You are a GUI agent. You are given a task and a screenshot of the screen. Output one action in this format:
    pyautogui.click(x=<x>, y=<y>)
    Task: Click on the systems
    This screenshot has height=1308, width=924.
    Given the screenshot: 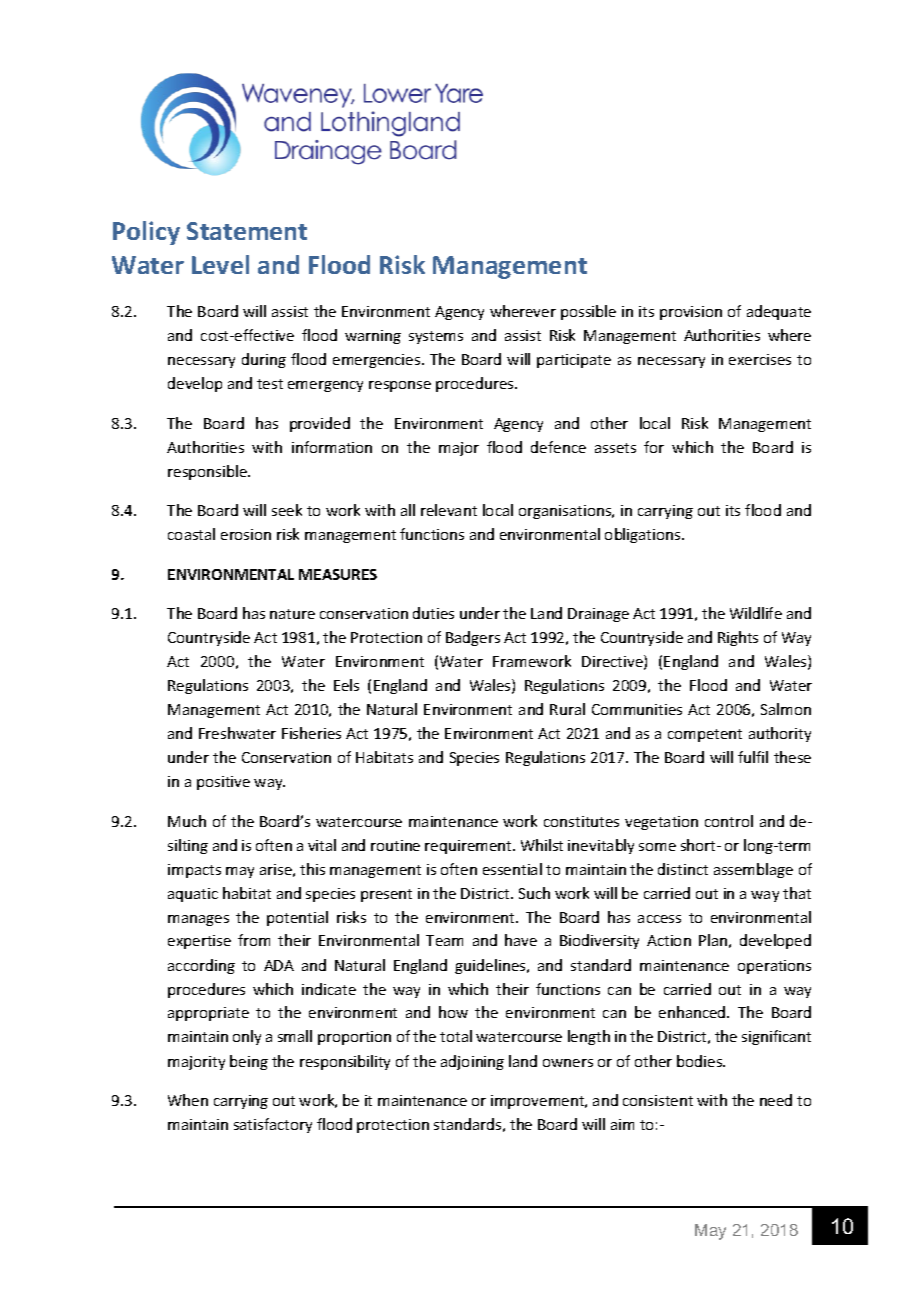 What is the action you would take?
    pyautogui.click(x=436, y=337)
